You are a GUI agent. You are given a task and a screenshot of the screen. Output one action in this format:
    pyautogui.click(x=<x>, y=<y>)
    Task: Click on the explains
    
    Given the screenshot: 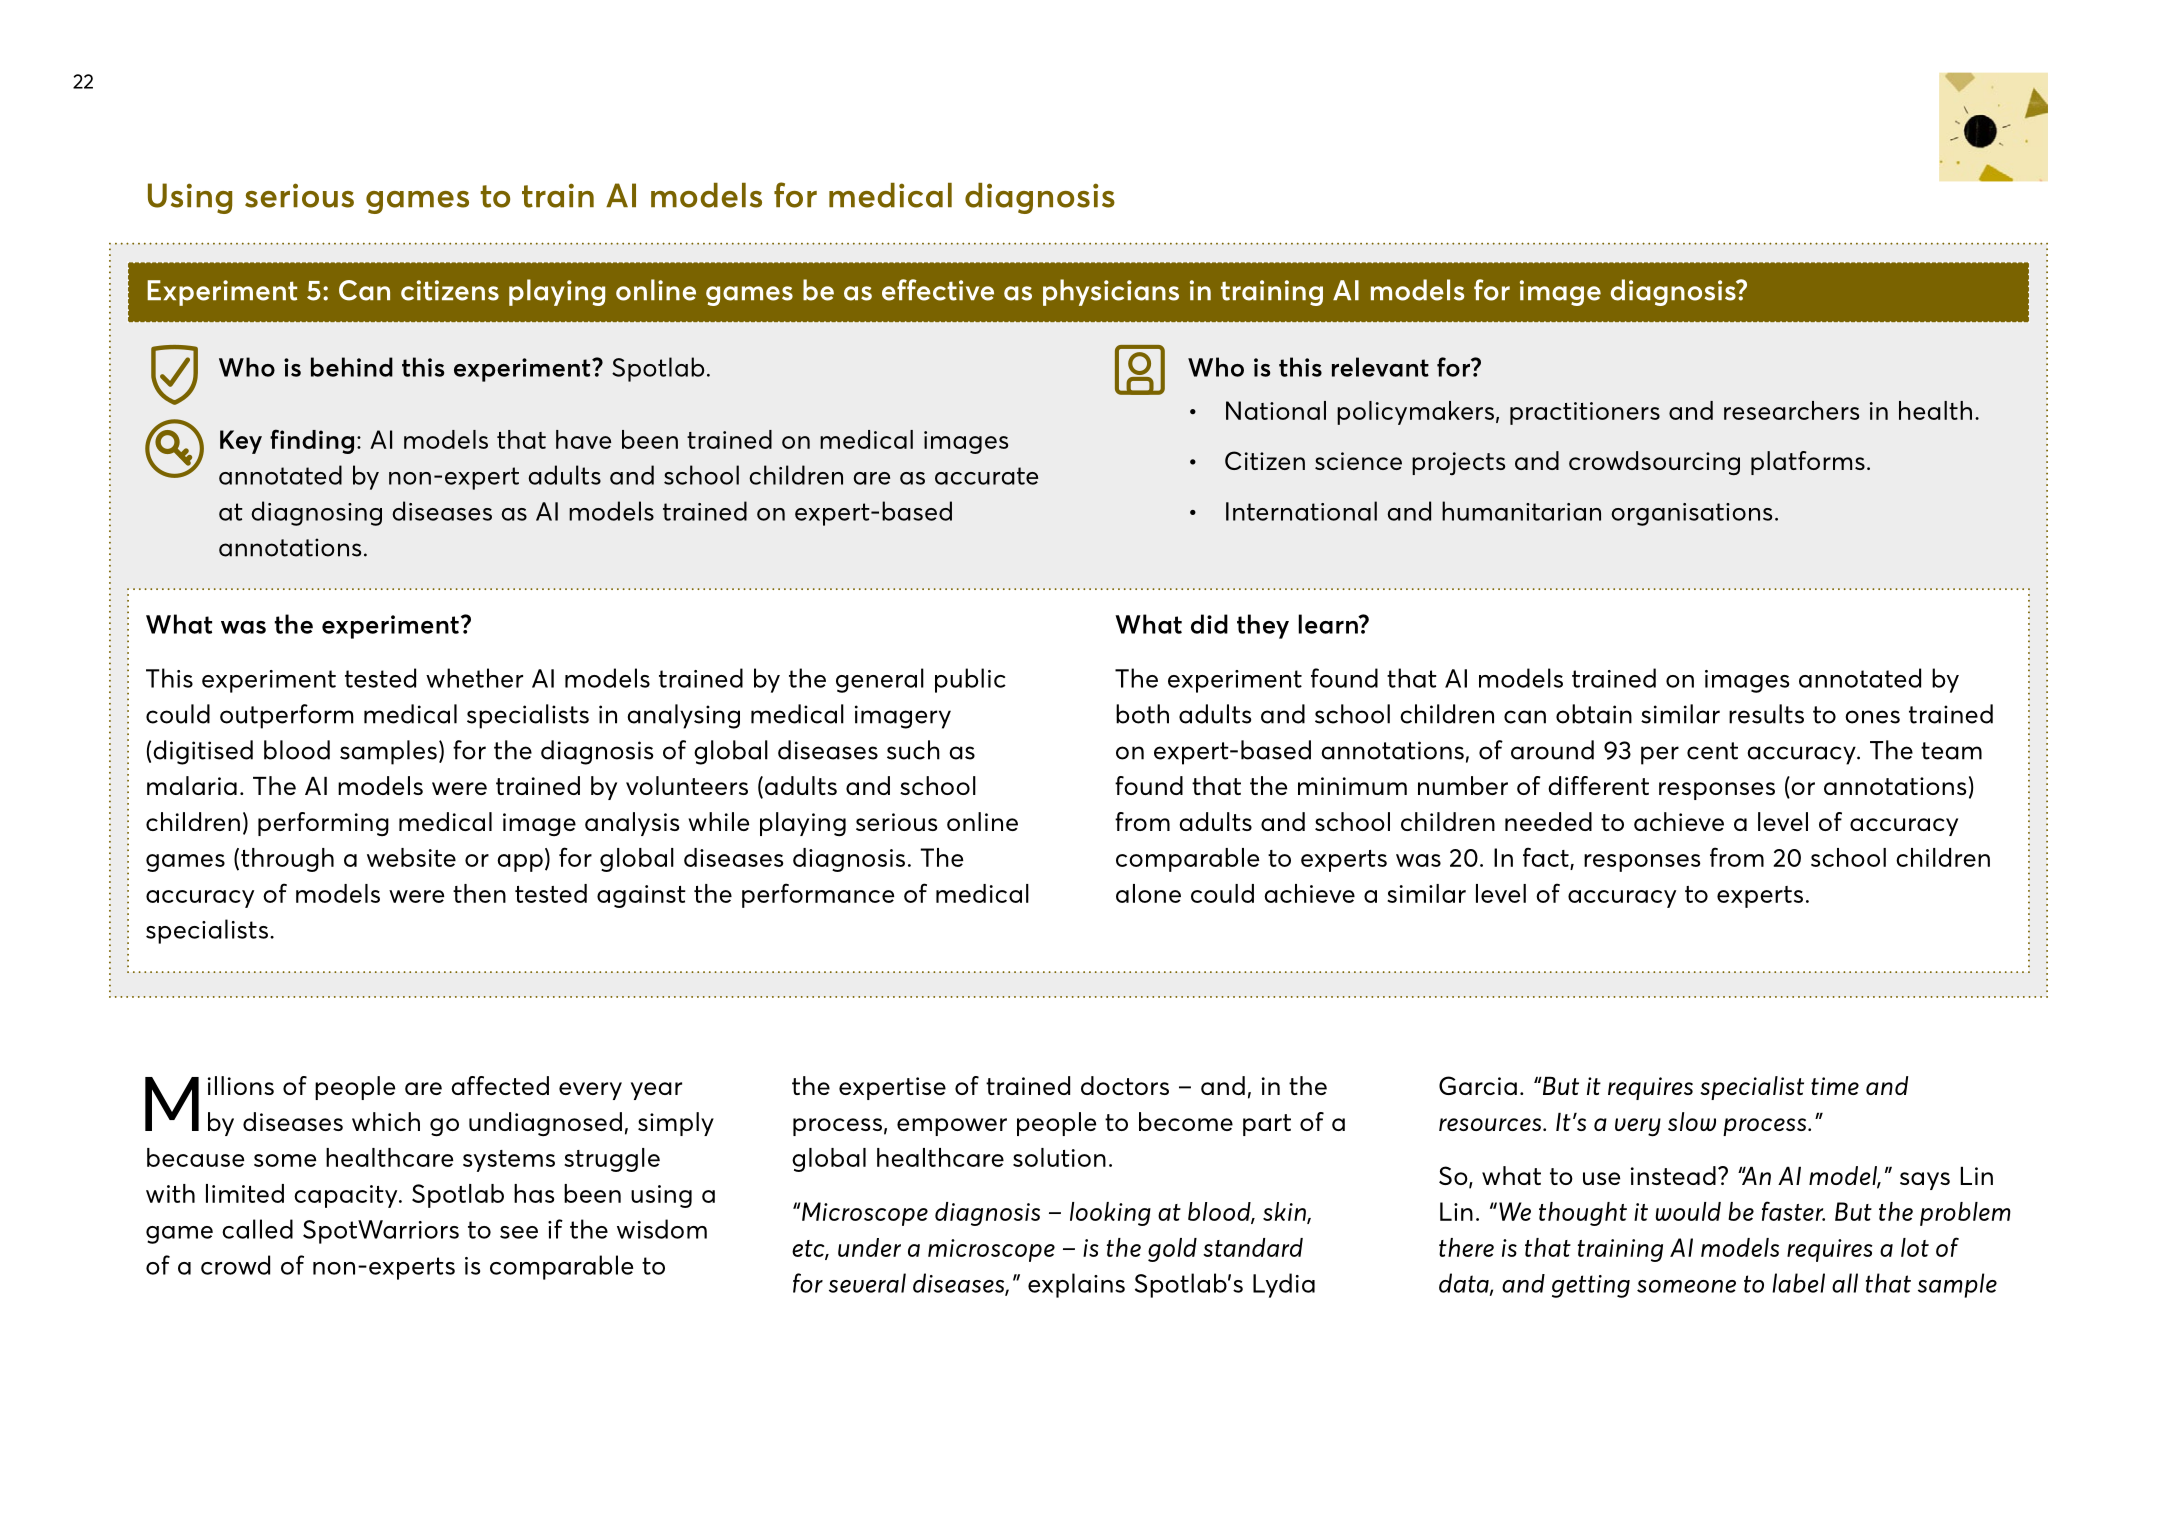 What is the action you would take?
    pyautogui.click(x=1076, y=1285)
